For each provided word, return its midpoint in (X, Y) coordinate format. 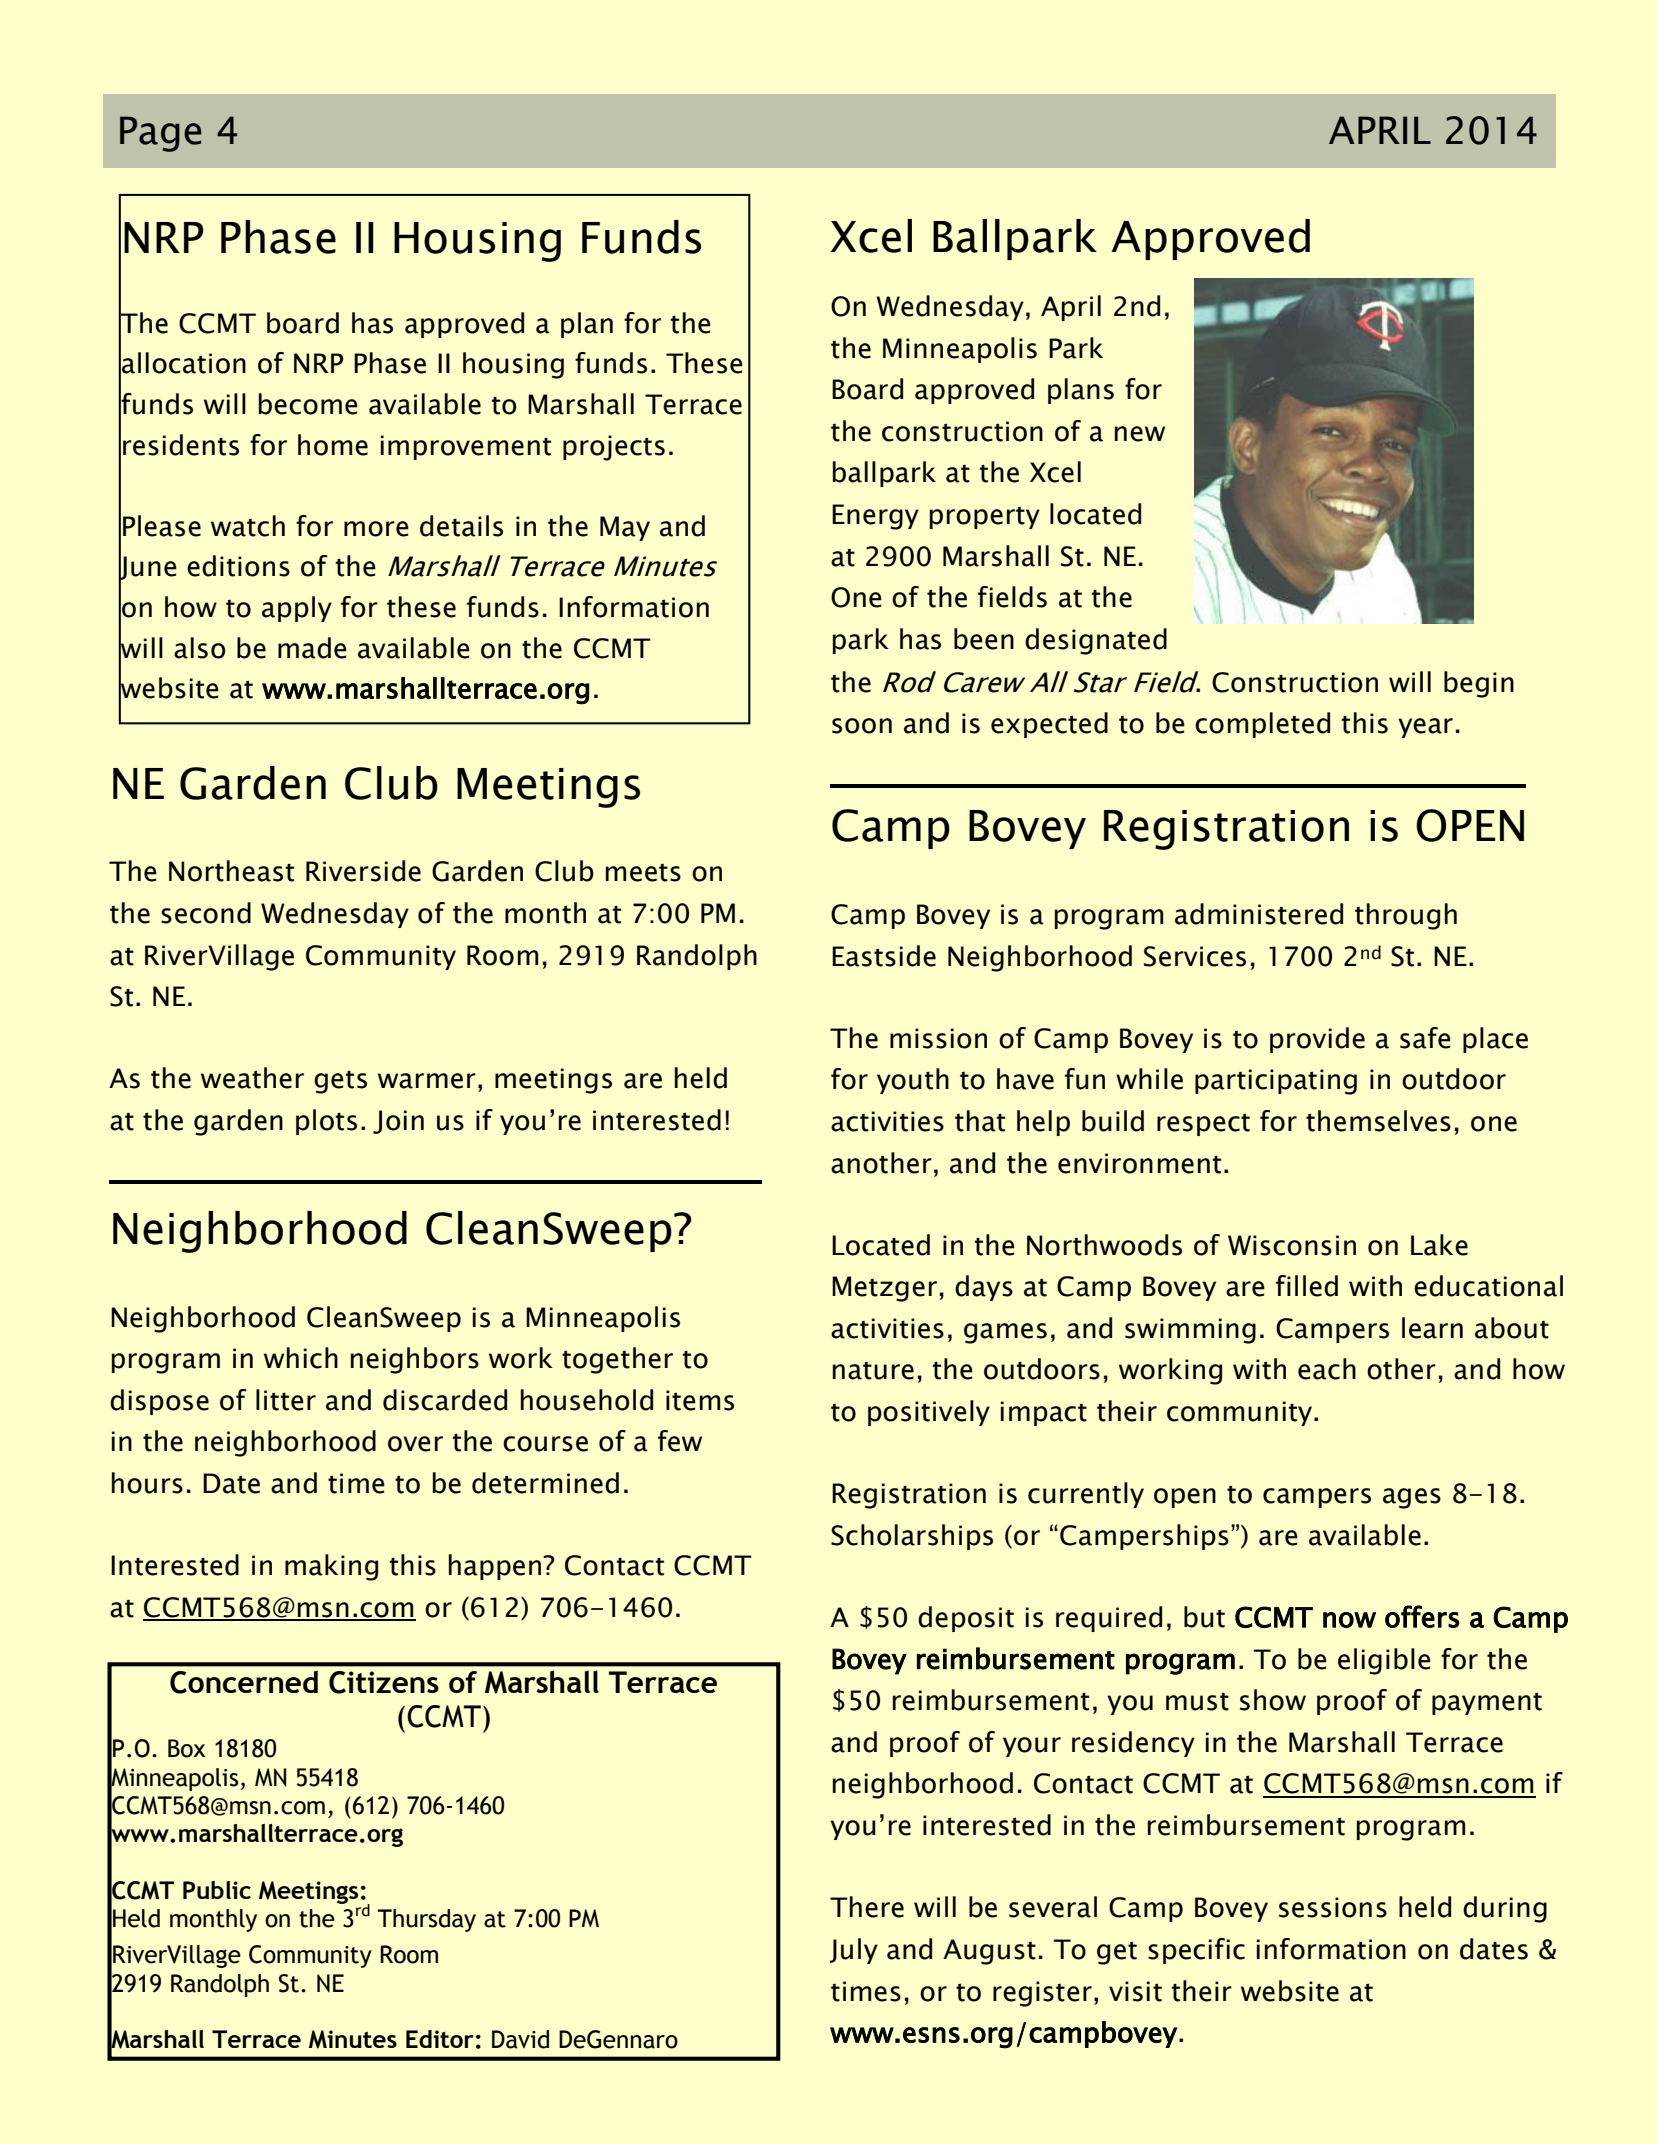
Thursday (426, 1920)
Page (161, 134)
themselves (1378, 1121)
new (1140, 434)
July (854, 1951)
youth (913, 1081)
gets (340, 1082)
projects (614, 448)
